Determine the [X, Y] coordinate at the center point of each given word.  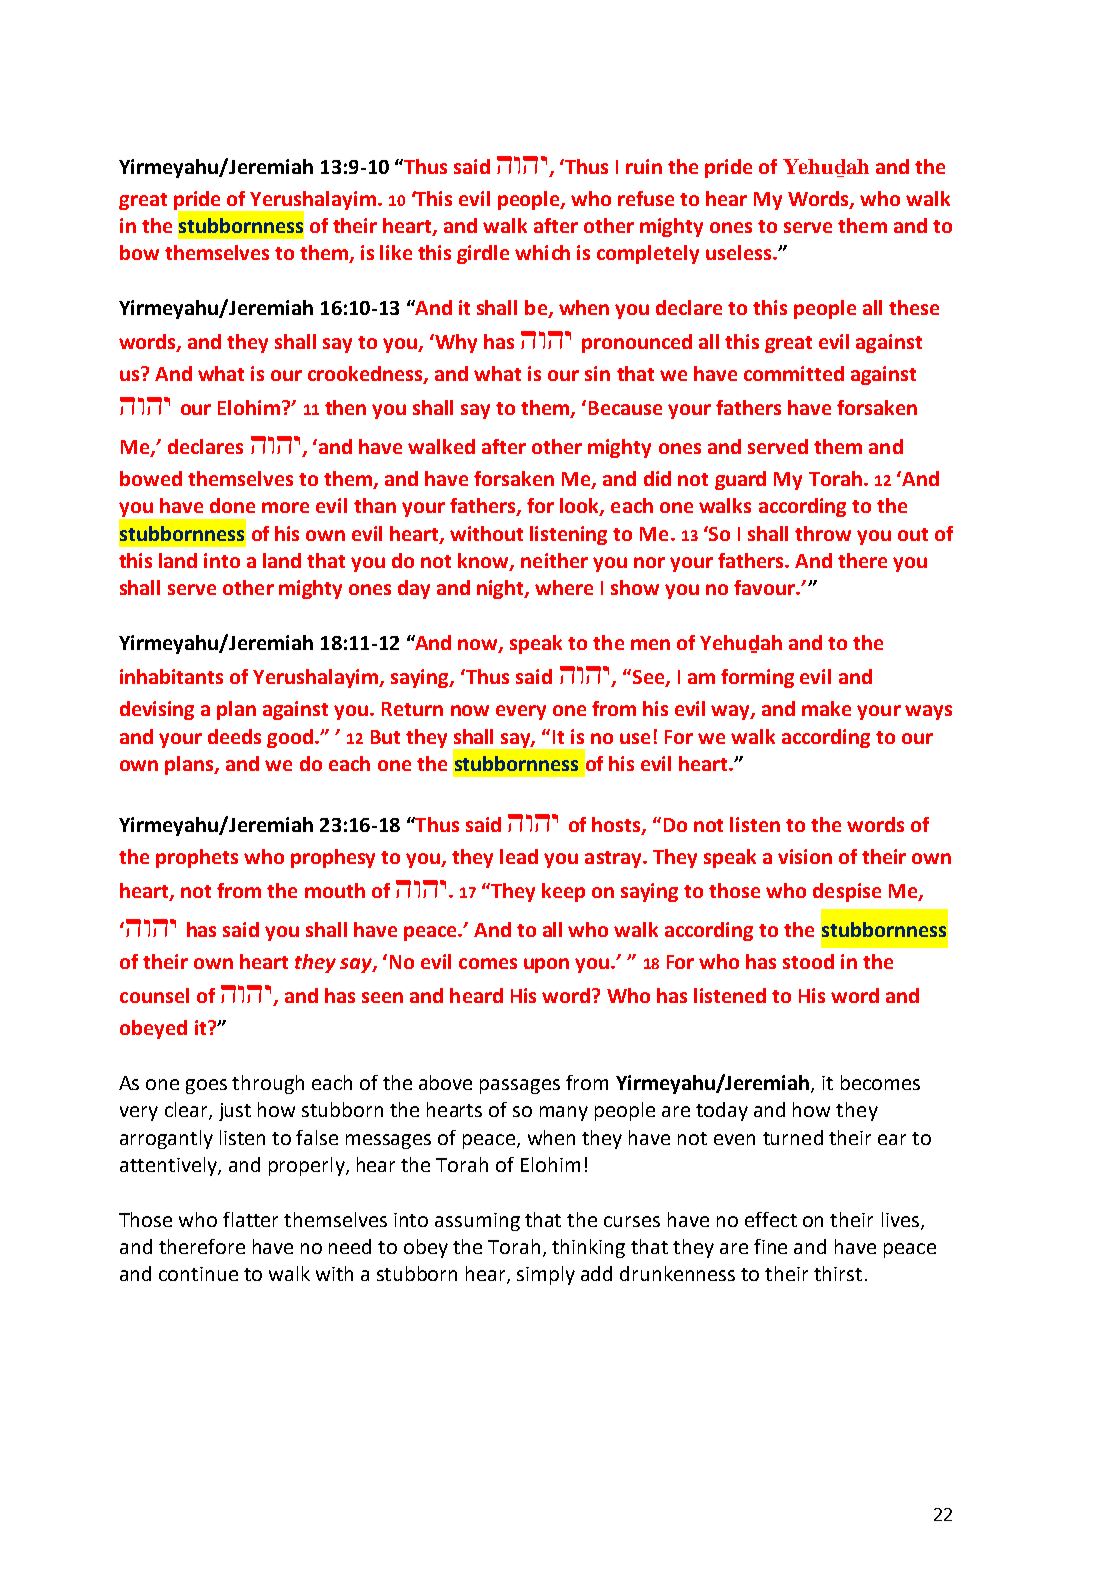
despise [847, 892]
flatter [250, 1219]
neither [554, 560]
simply [546, 1275]
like [396, 252]
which [542, 252]
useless [740, 252]
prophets [197, 858]
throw [823, 533]
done [232, 505]
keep [563, 892]
